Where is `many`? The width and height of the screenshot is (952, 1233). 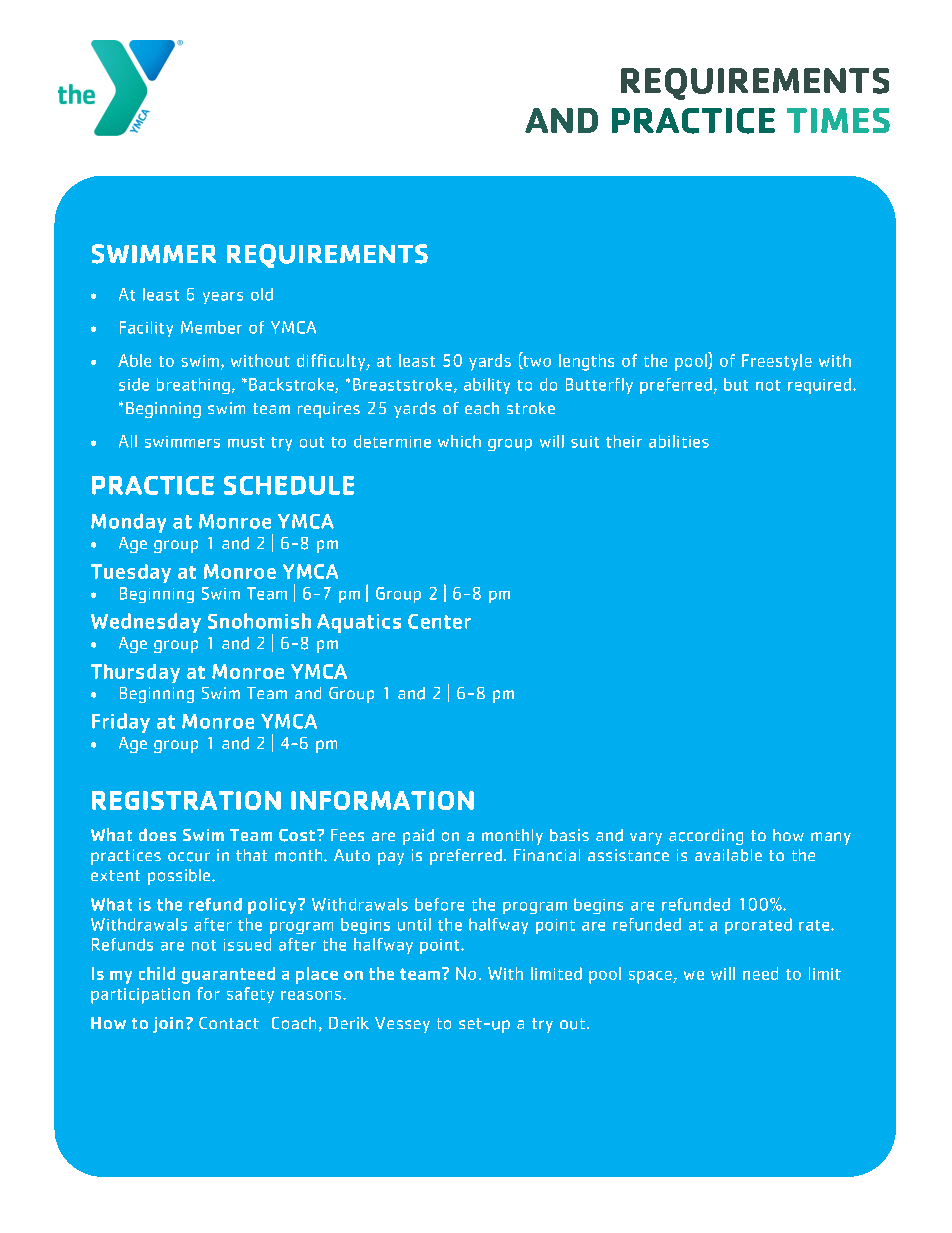
many is located at coordinates (831, 838).
